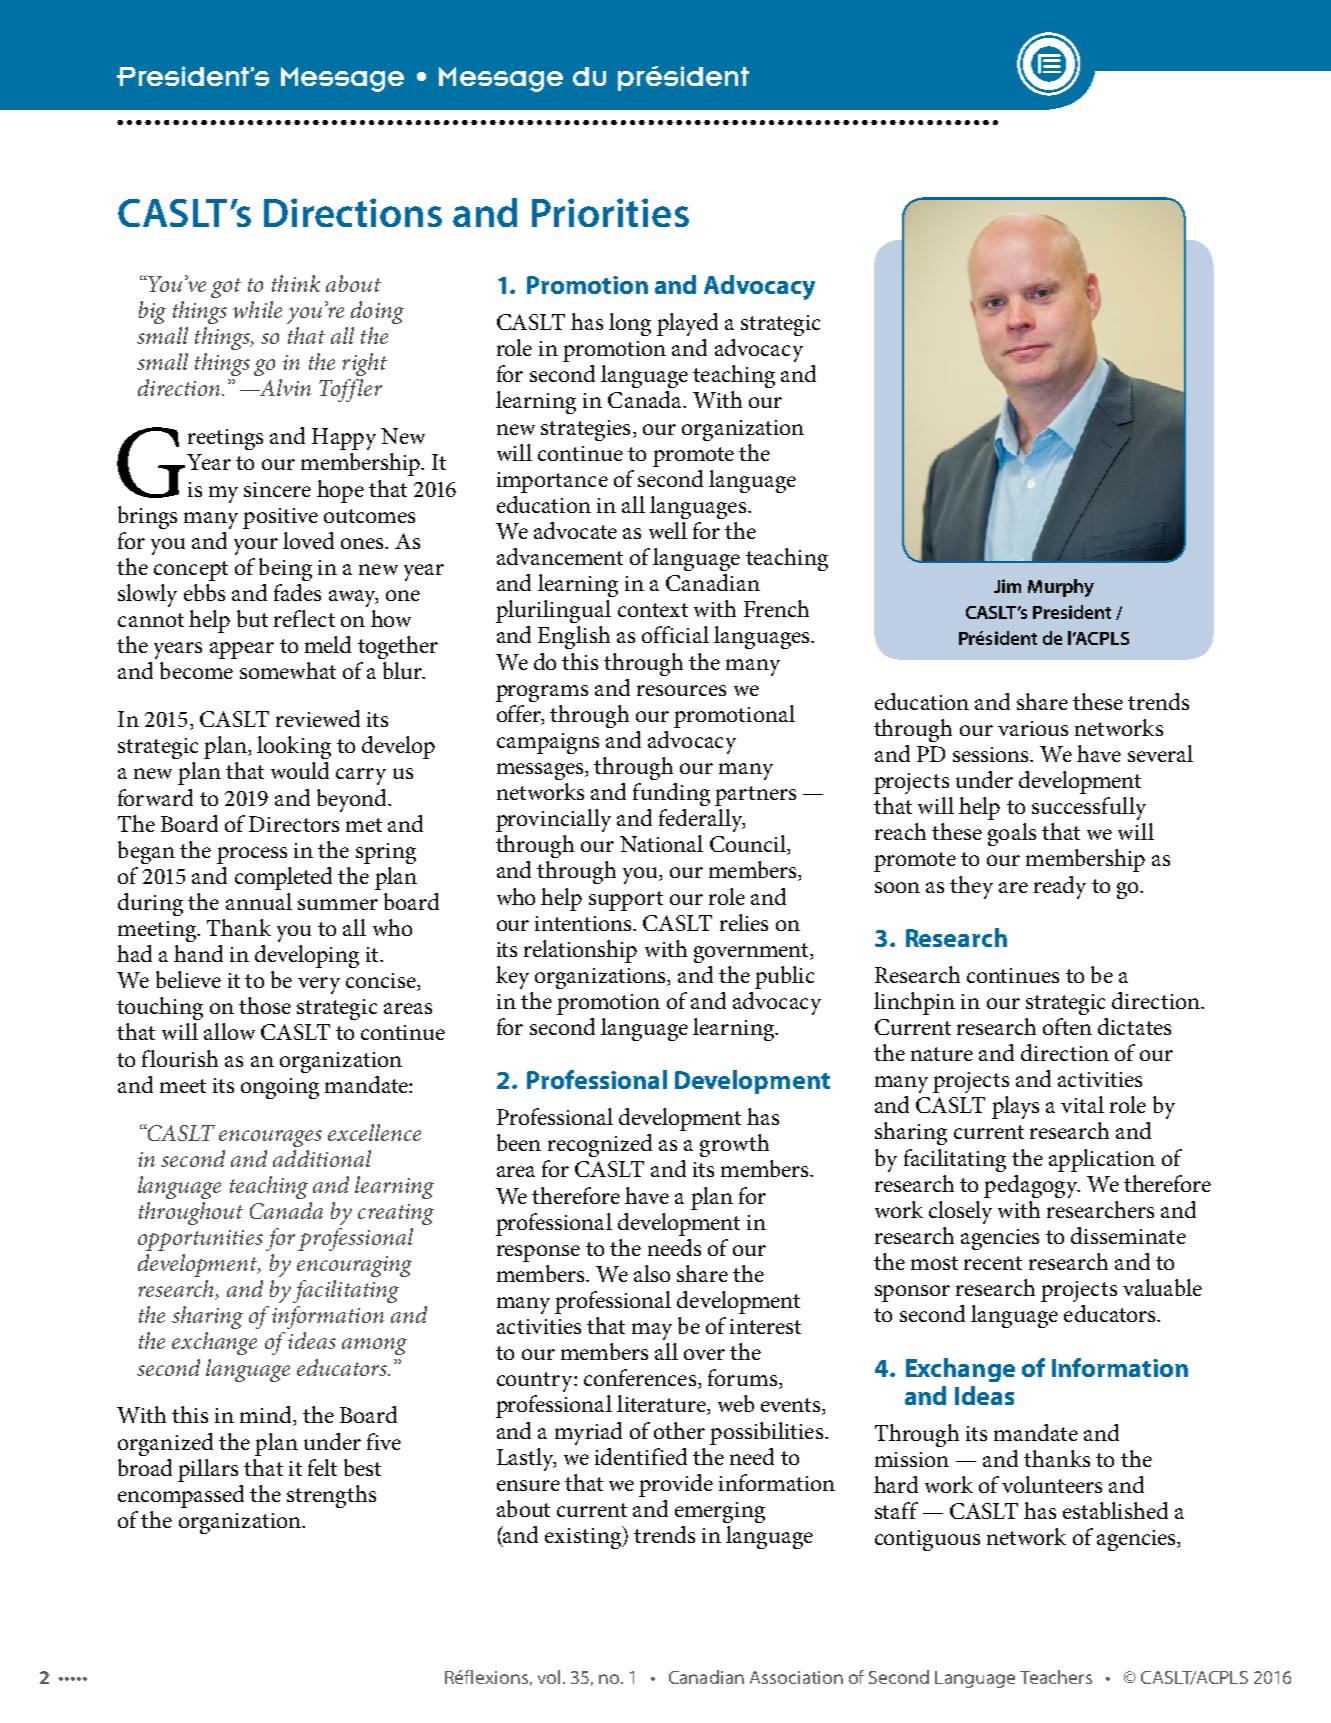 The image size is (1331, 1723). Describe the element at coordinates (652, 1273) in the screenshot. I see `also` at that location.
